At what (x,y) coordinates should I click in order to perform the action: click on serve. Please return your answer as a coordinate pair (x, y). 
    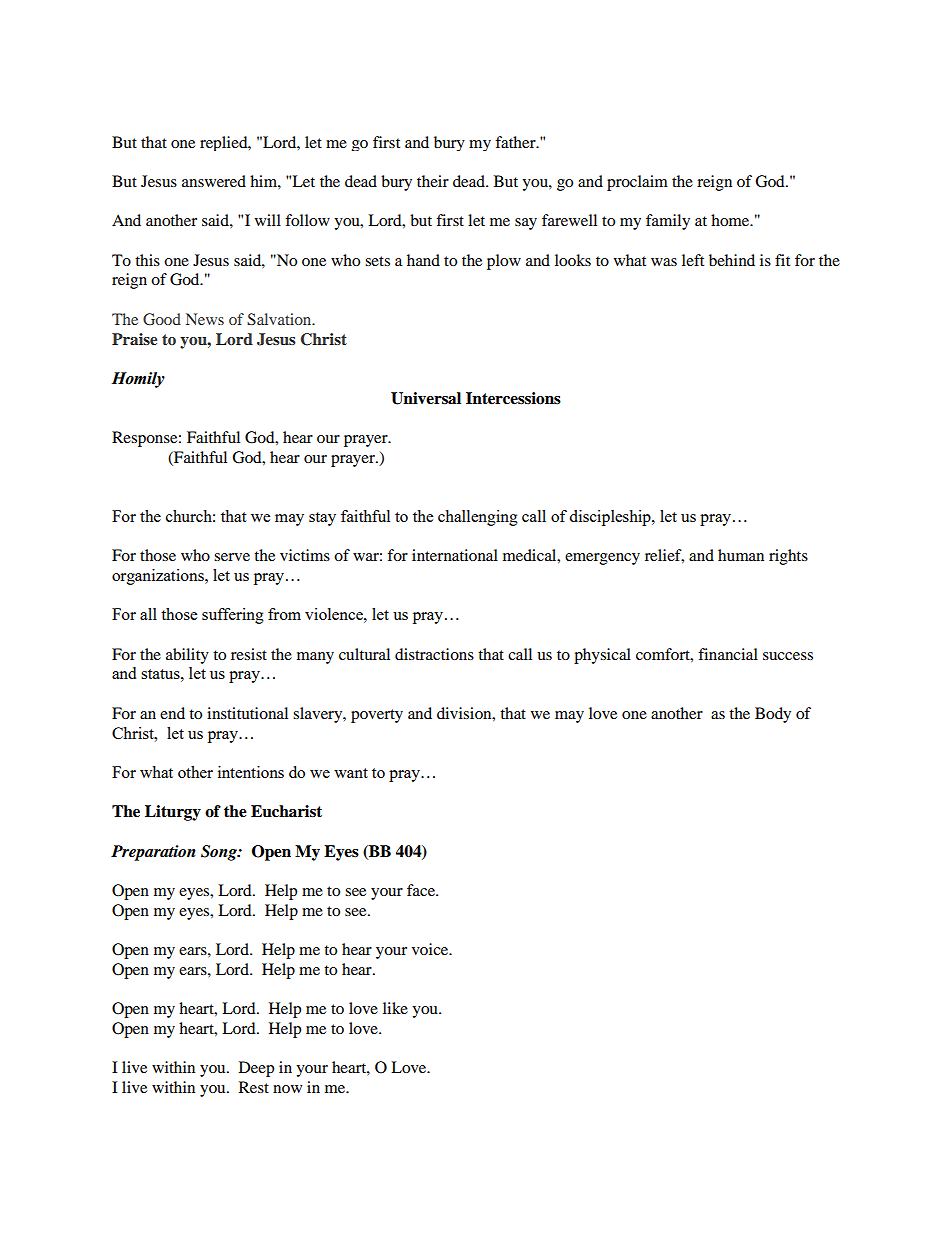
    Looking at the image, I should click on (232, 557).
